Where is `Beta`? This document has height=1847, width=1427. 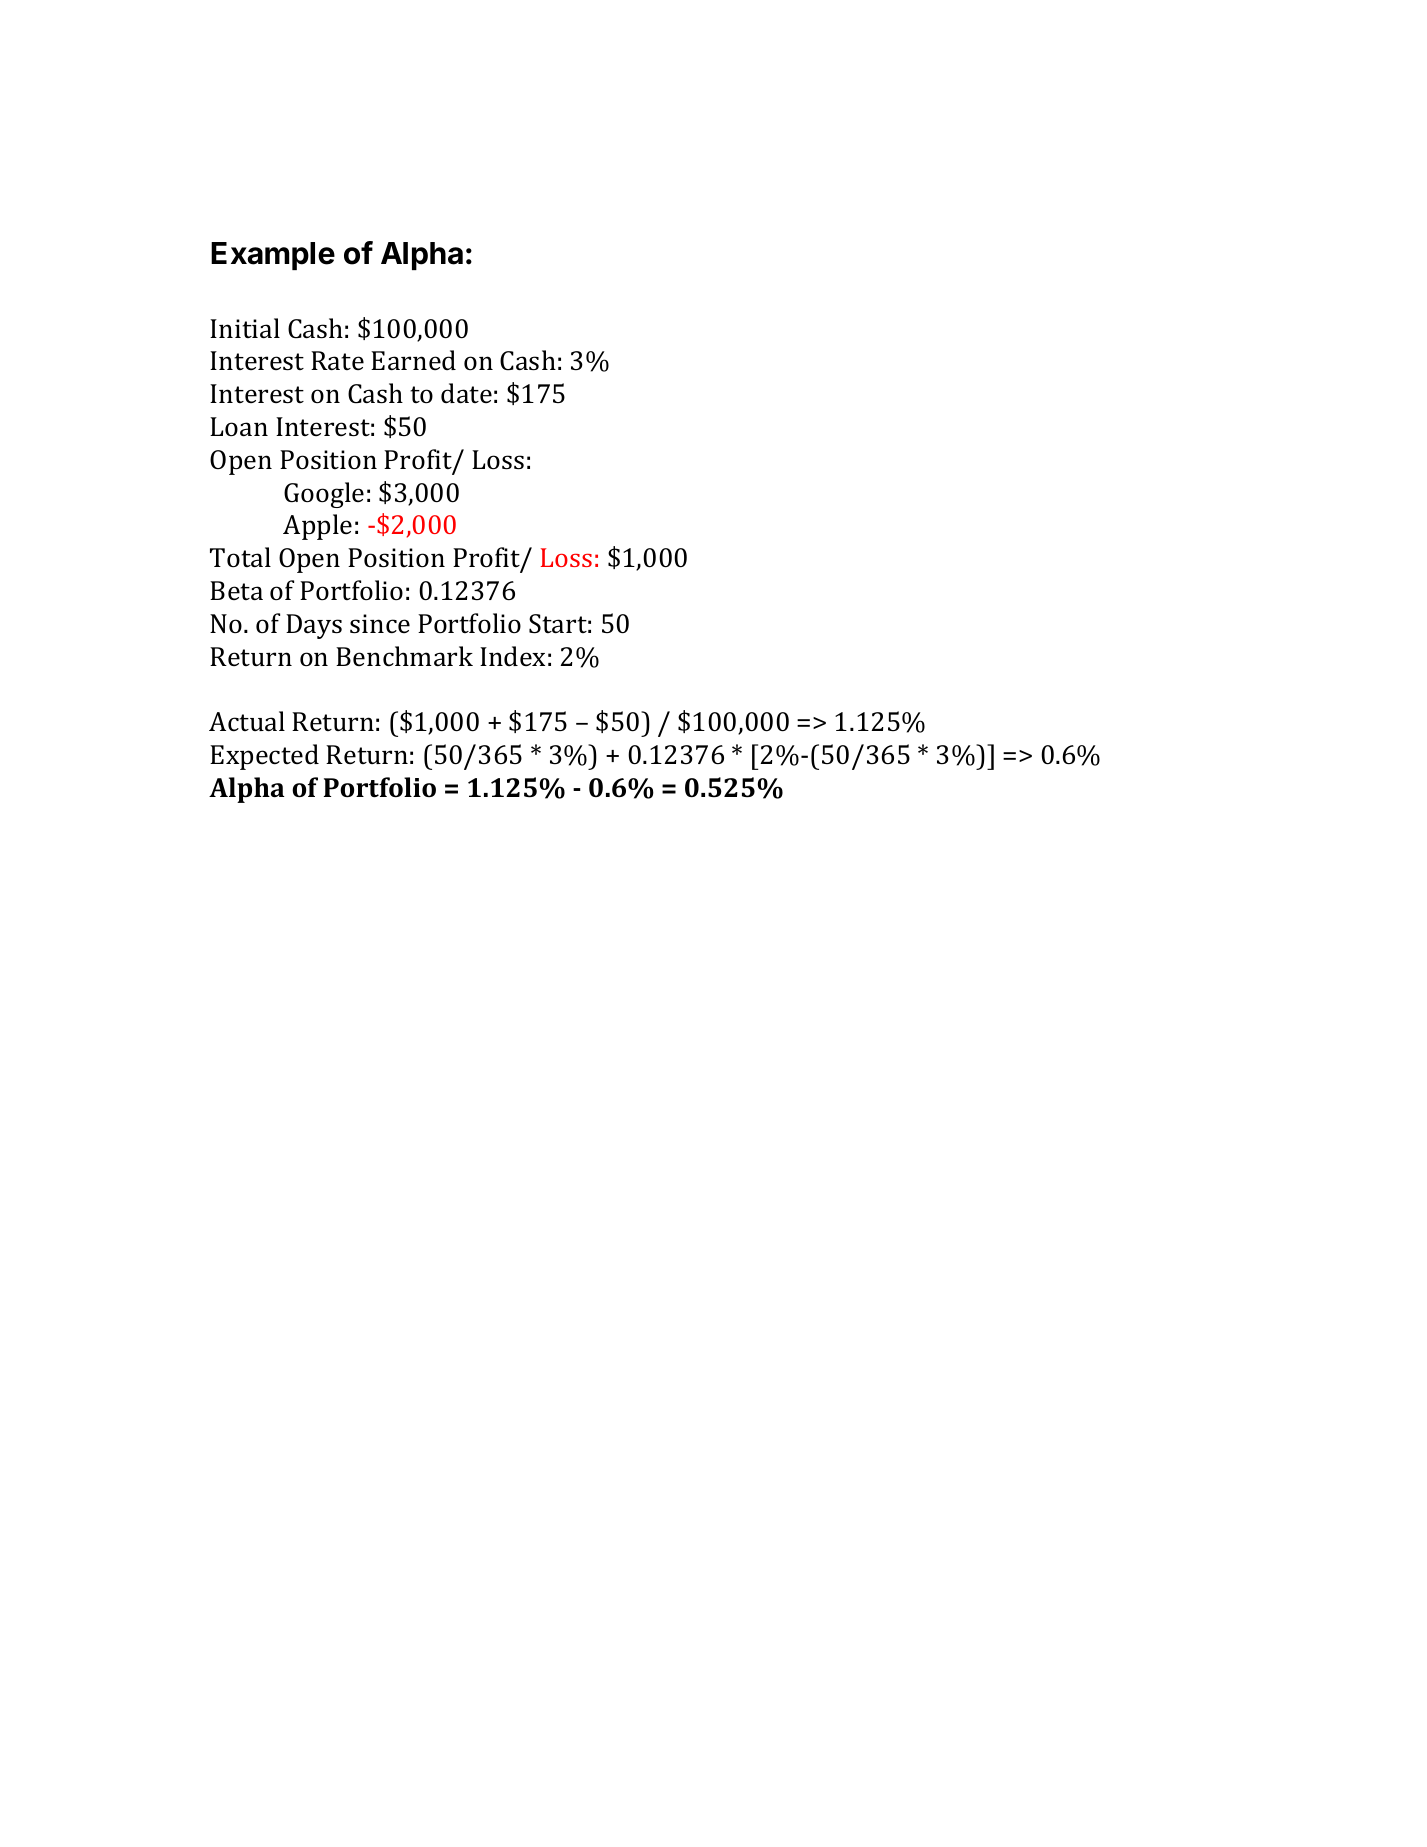
Beta is located at coordinates (236, 591).
